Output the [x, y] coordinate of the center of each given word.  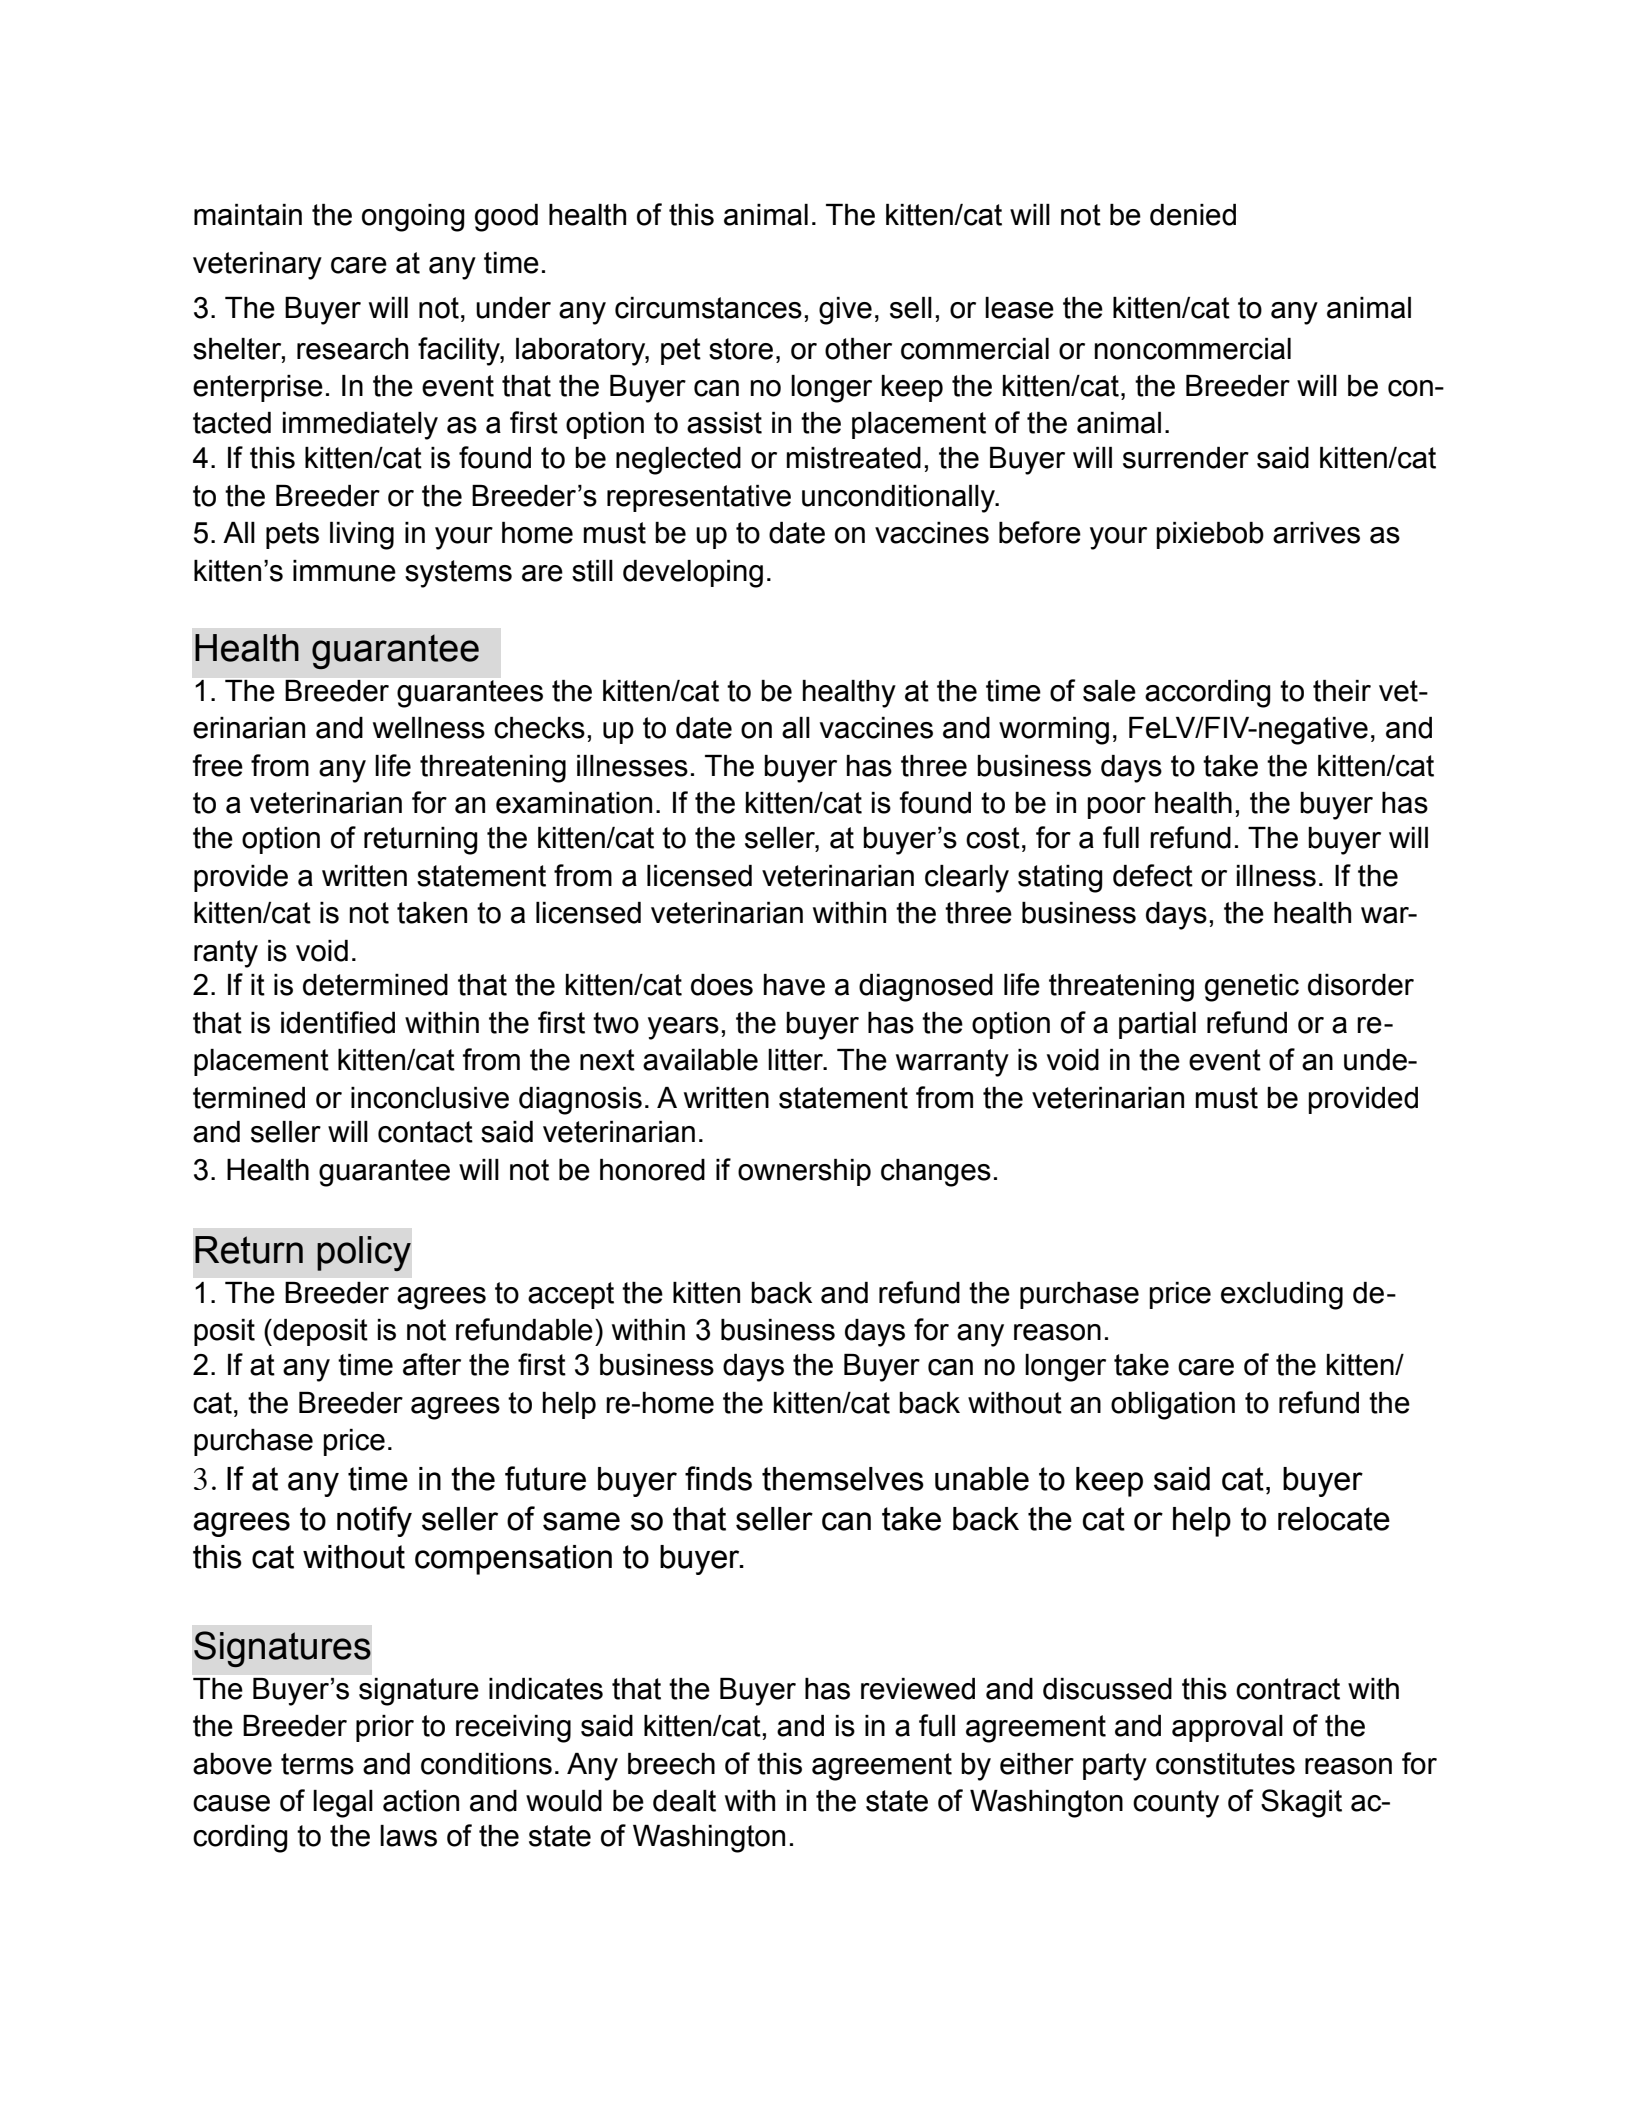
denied [1193, 215]
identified [338, 1022]
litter [797, 1060]
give [845, 311]
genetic [1252, 988]
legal [343, 1804]
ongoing [413, 218]
